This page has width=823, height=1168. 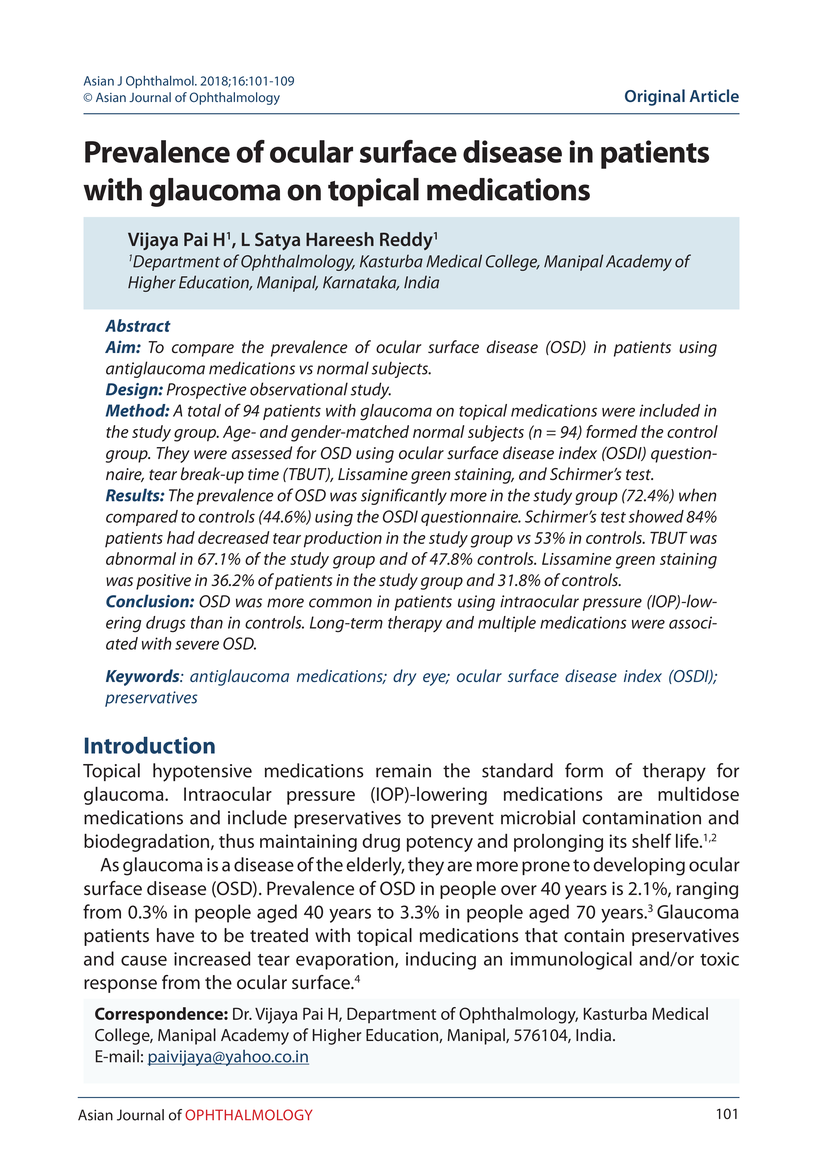 What do you see at coordinates (594, 936) in the page?
I see `contain` at bounding box center [594, 936].
